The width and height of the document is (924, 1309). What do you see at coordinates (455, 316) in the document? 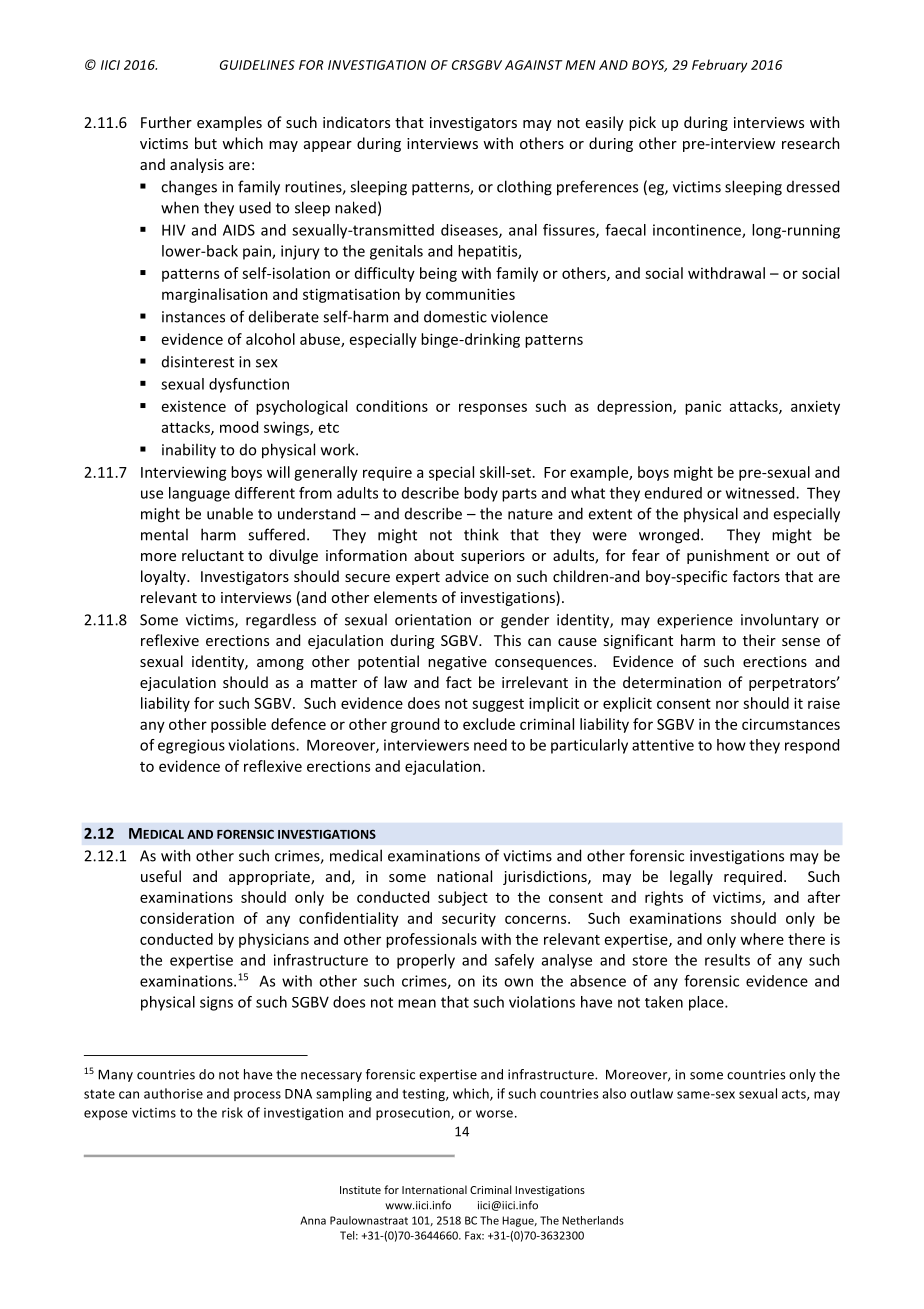
I see `domestic` at bounding box center [455, 316].
